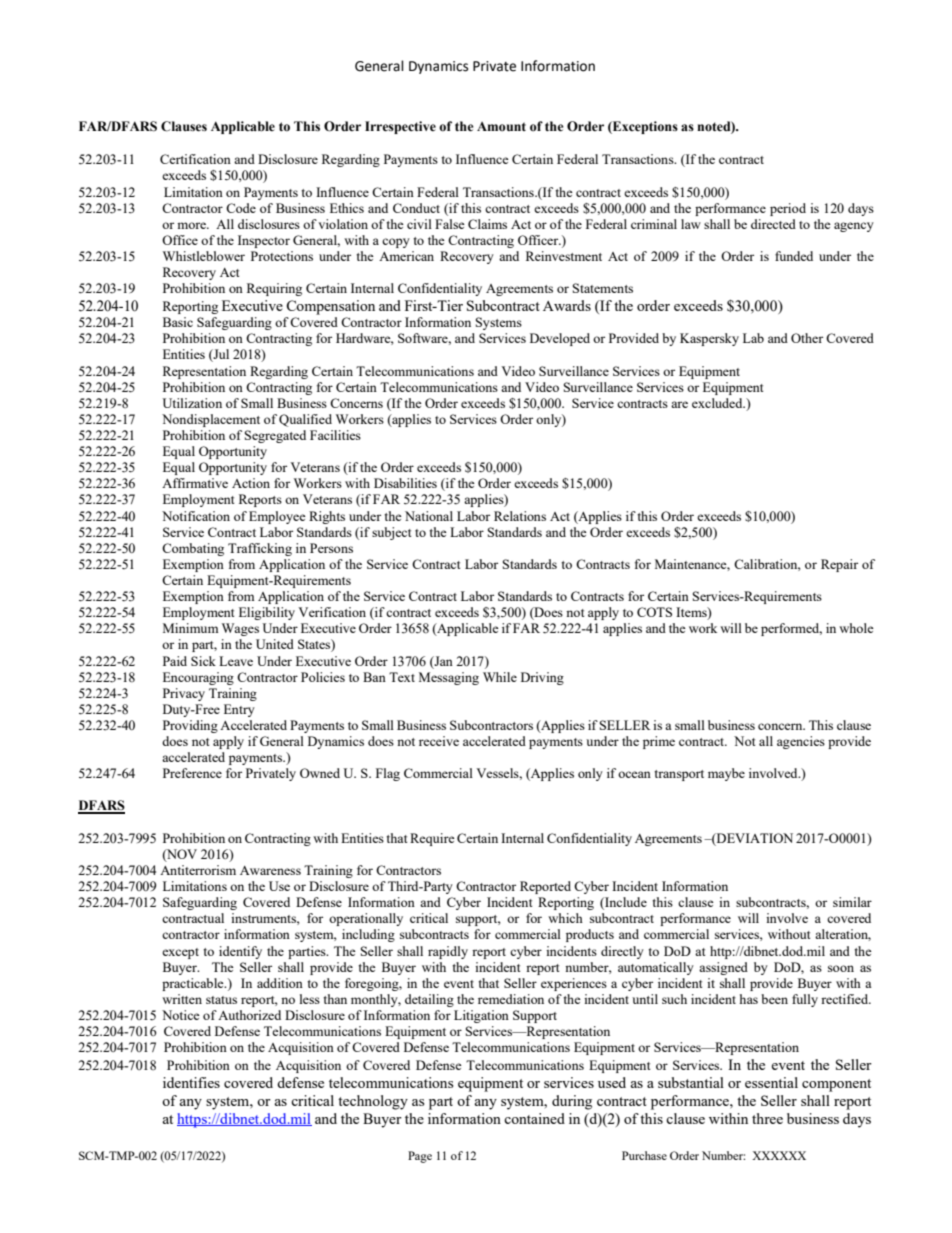 The width and height of the screenshot is (952, 1233). What do you see at coordinates (277, 517) in the screenshot?
I see `Employee` at bounding box center [277, 517].
